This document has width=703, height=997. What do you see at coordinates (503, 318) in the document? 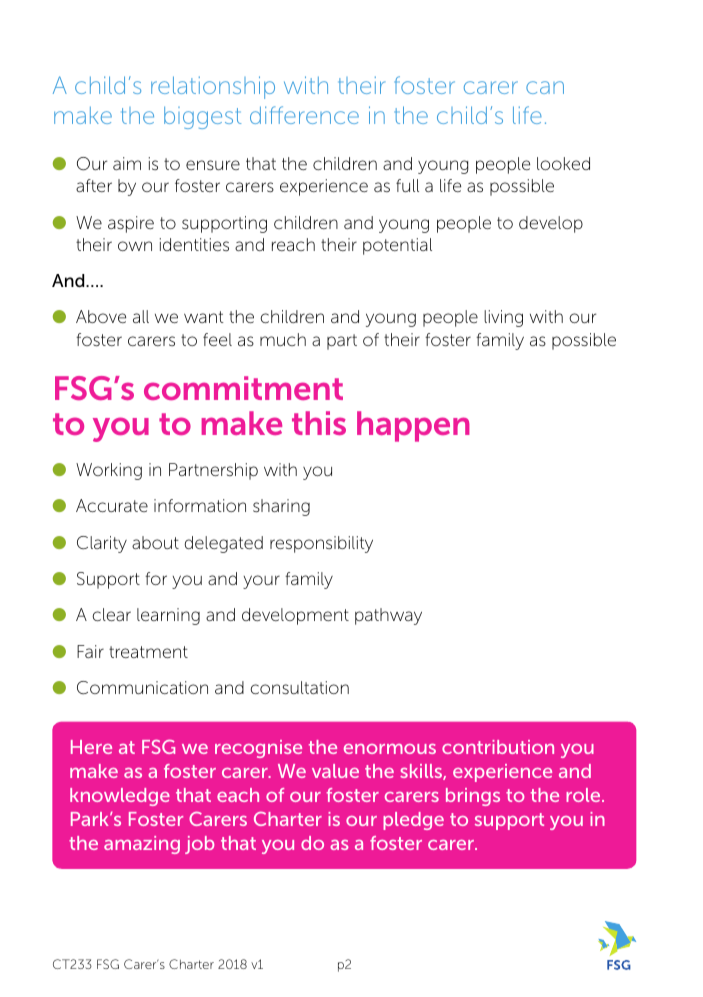
I see `living` at bounding box center [503, 318].
